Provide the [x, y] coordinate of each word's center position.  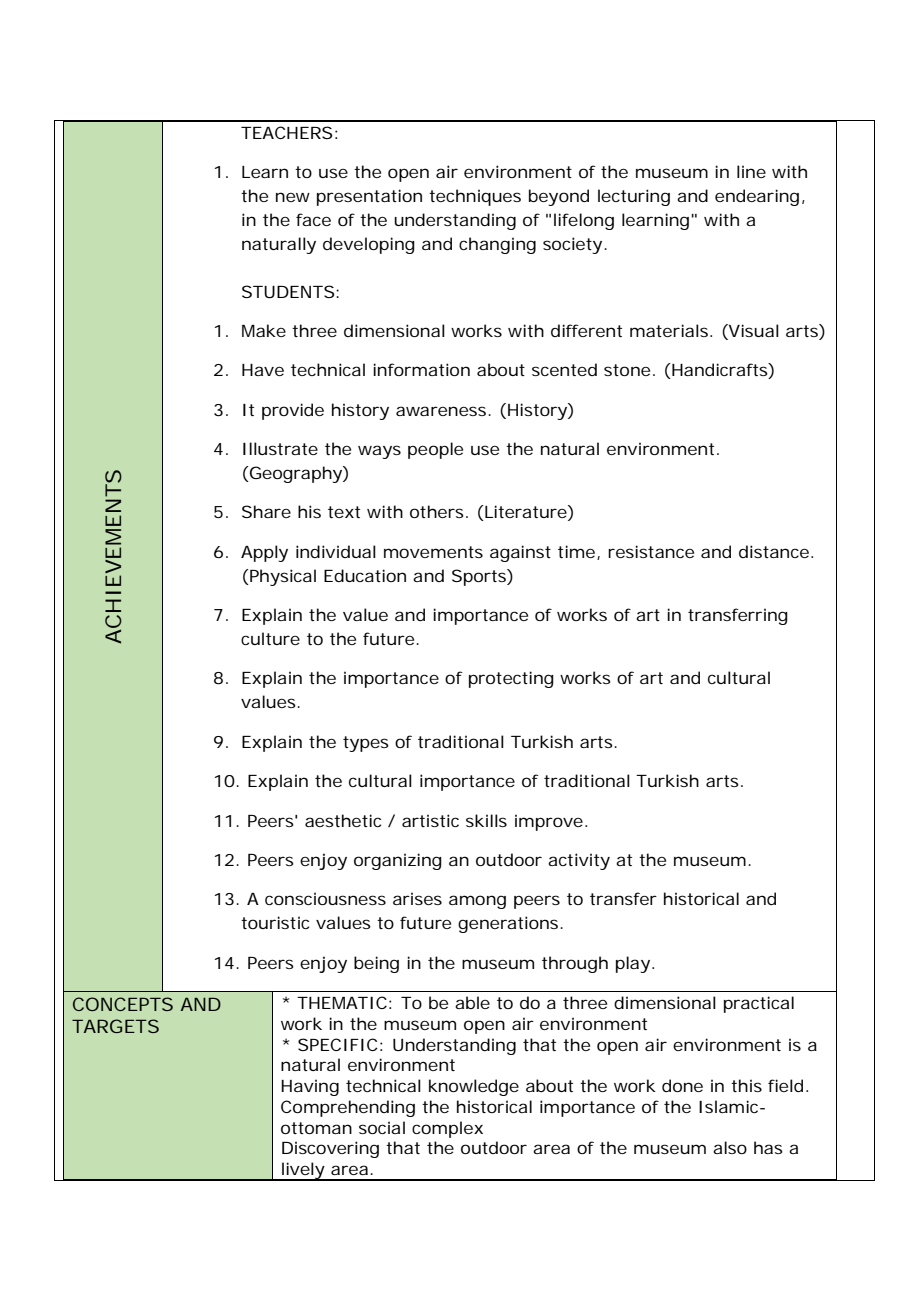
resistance [651, 551]
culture [270, 638]
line [751, 171]
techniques [475, 197]
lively [304, 1171]
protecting [511, 679]
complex [447, 1129]
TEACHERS [286, 132]
